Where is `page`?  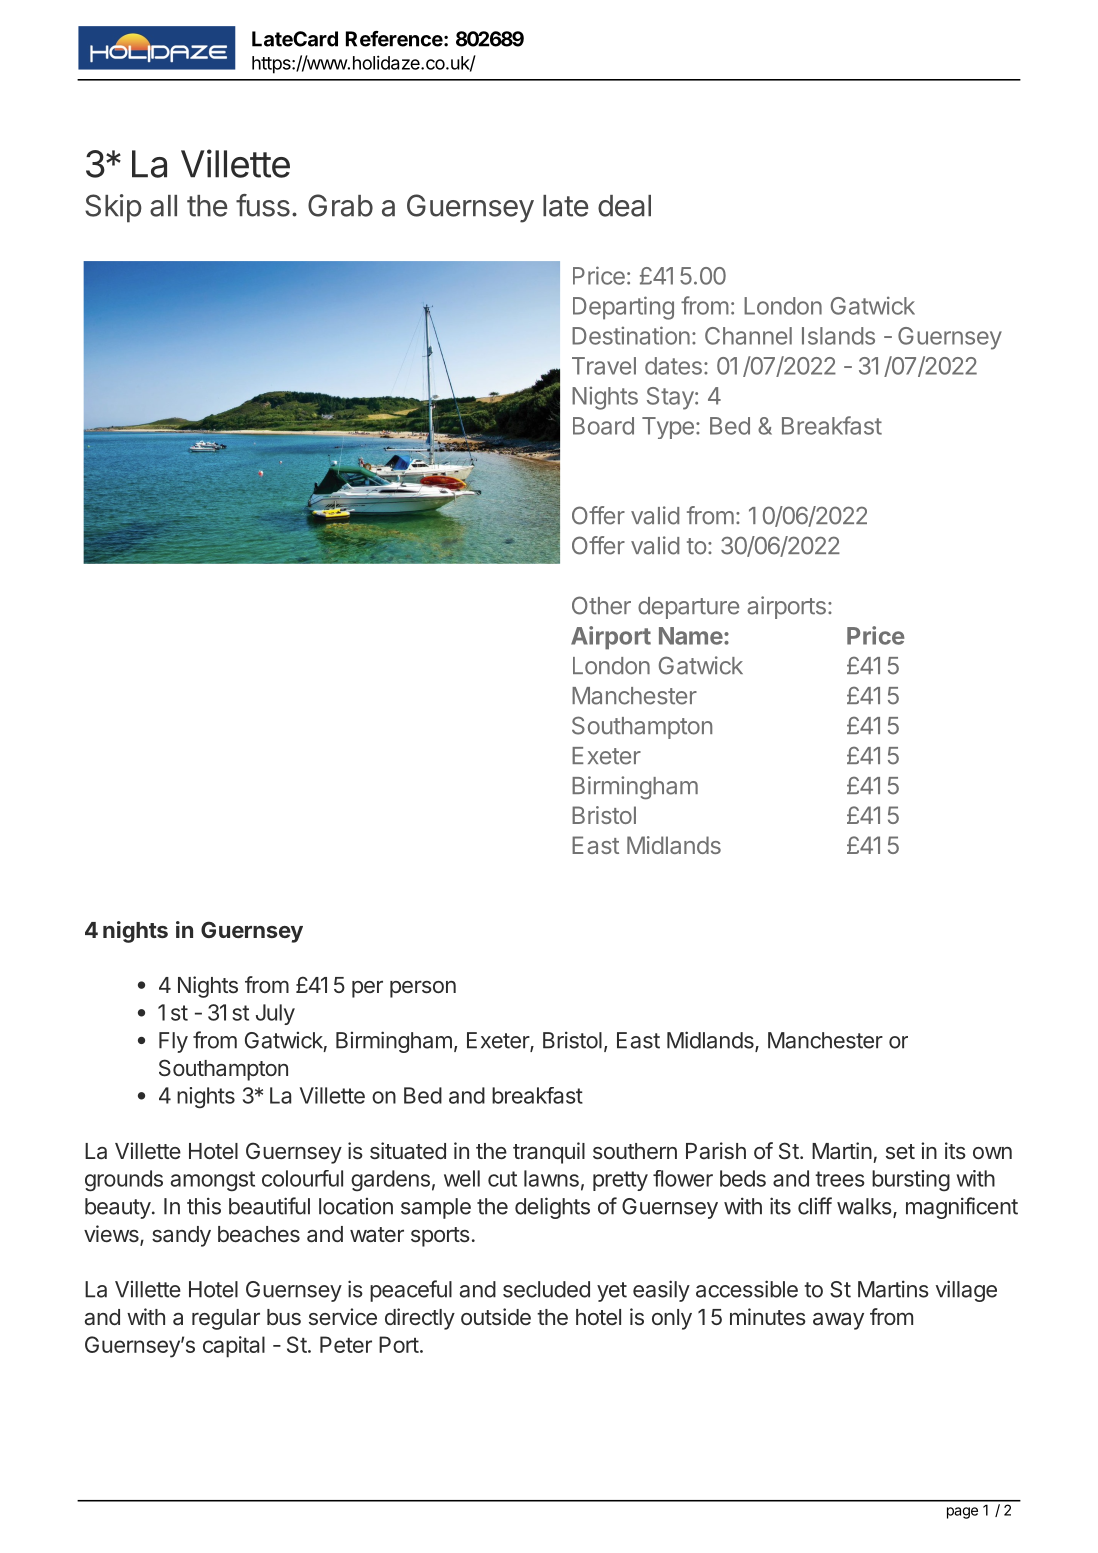
page is located at coordinates (962, 1513).
